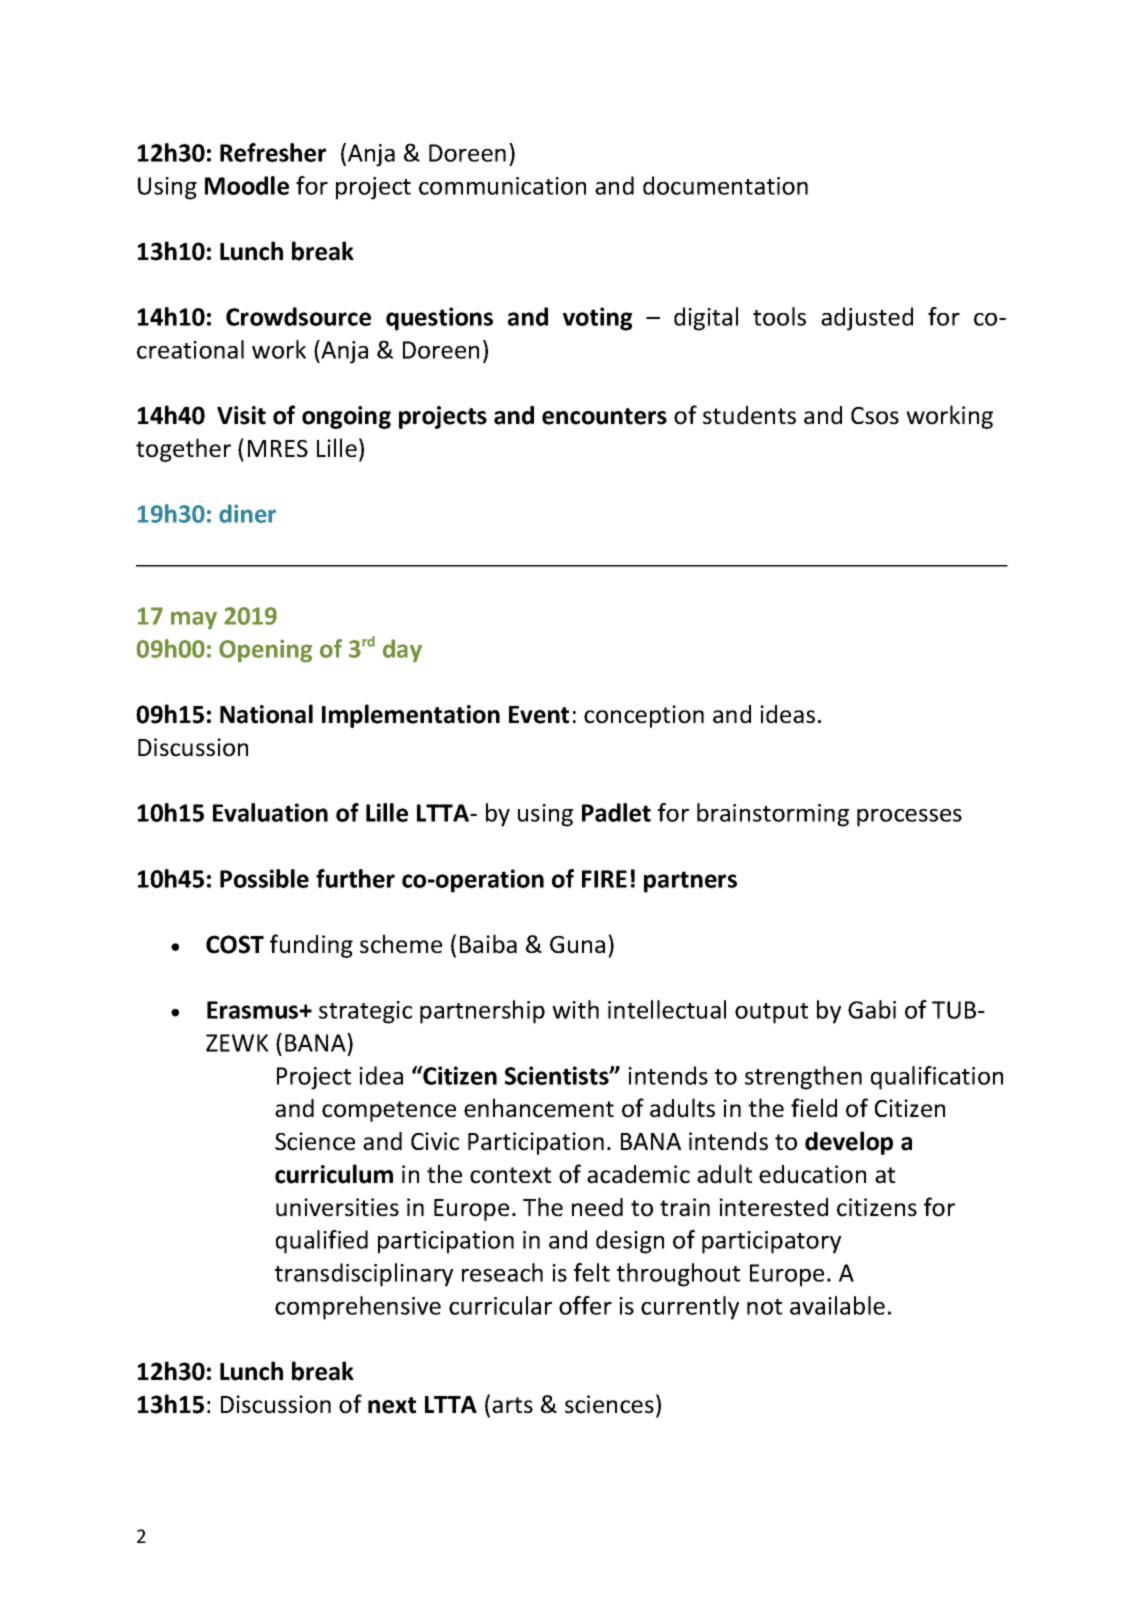 The image size is (1143, 1617). I want to click on Guna, so click(577, 945).
